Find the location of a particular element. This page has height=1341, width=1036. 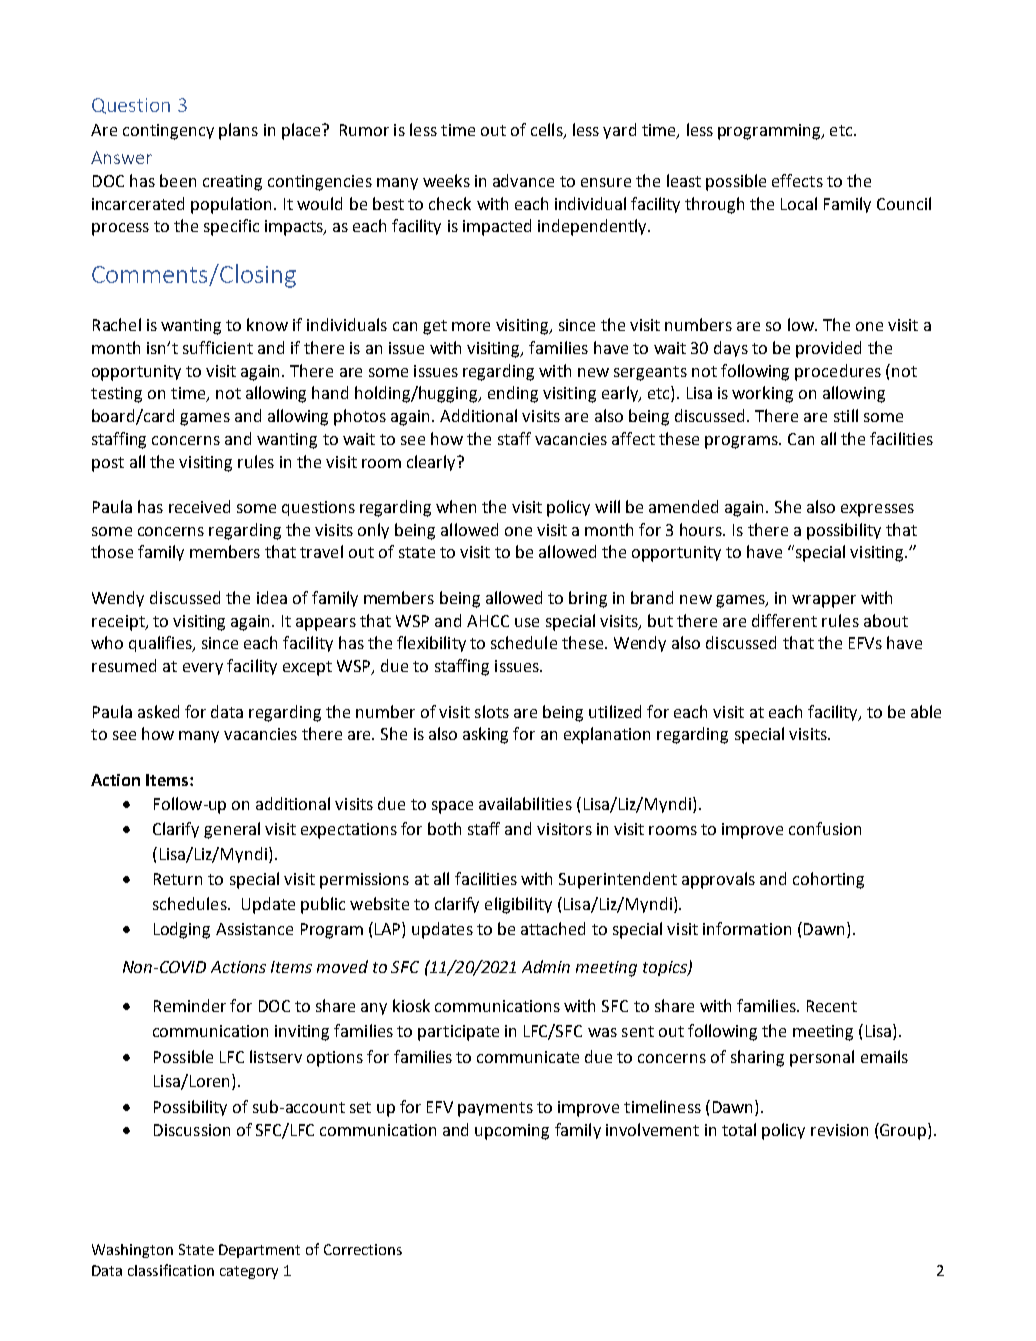

every is located at coordinates (203, 669).
